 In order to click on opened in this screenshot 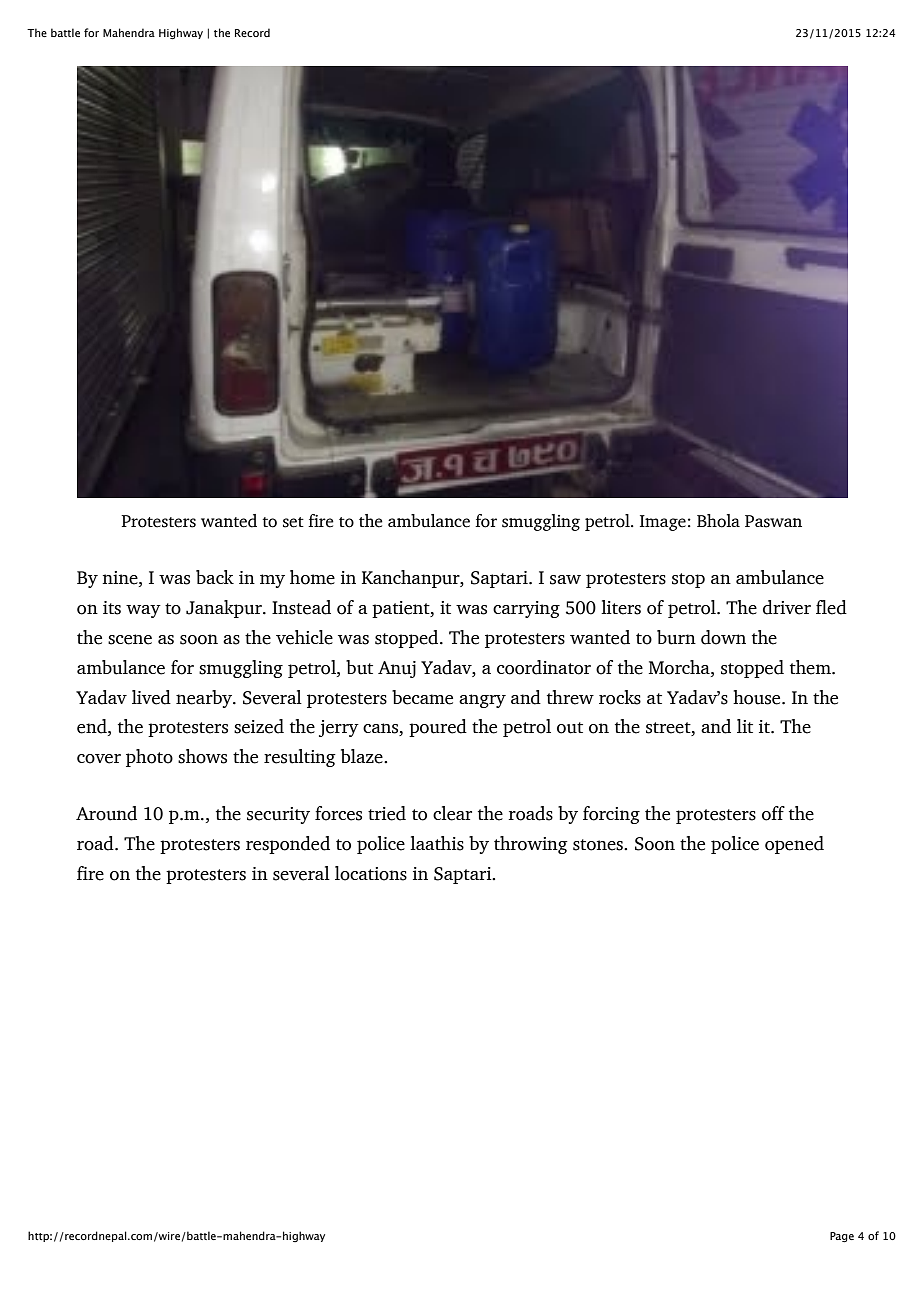, I will do `click(794, 845)`.
